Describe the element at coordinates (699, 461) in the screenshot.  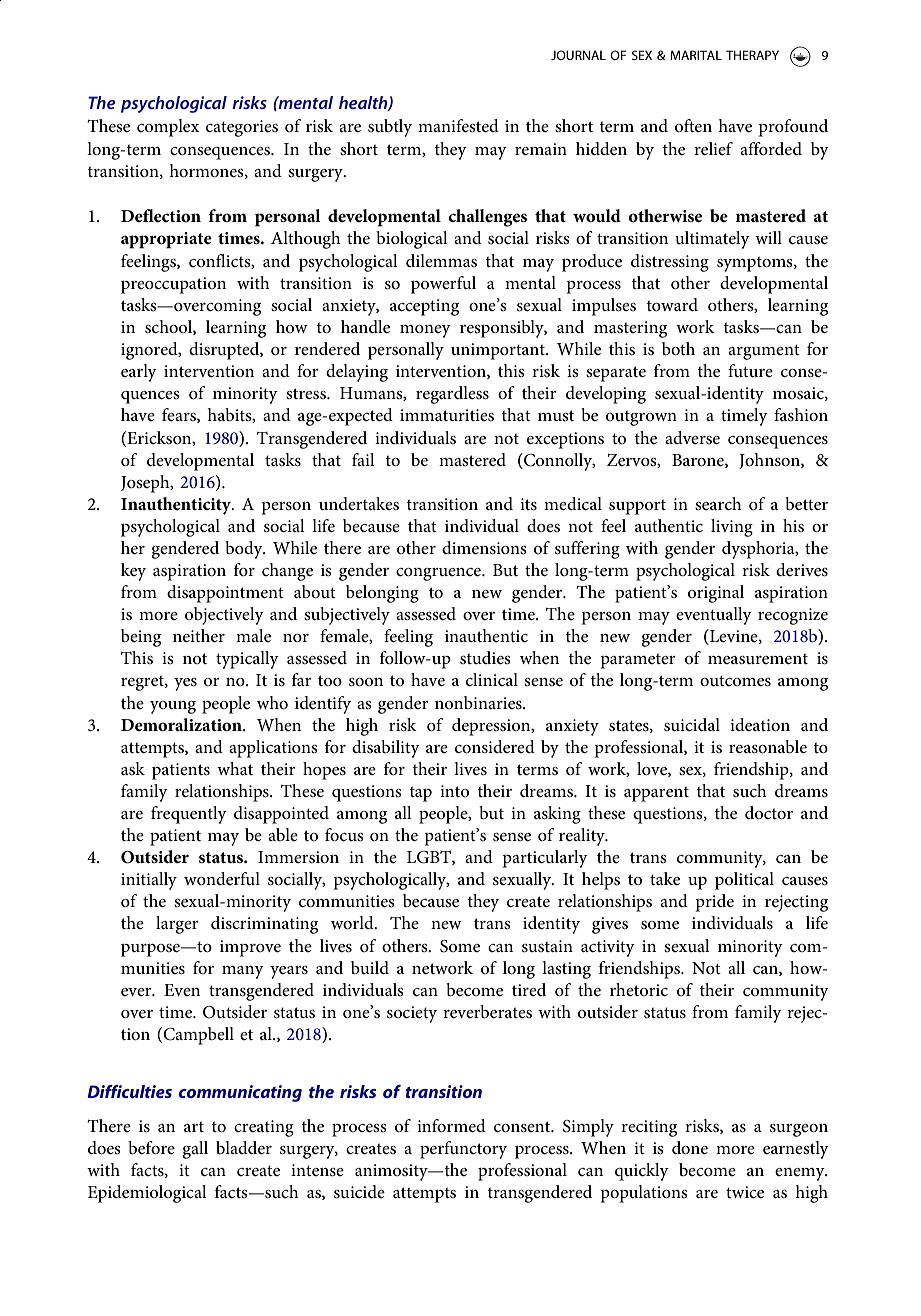
I see `Barone` at that location.
